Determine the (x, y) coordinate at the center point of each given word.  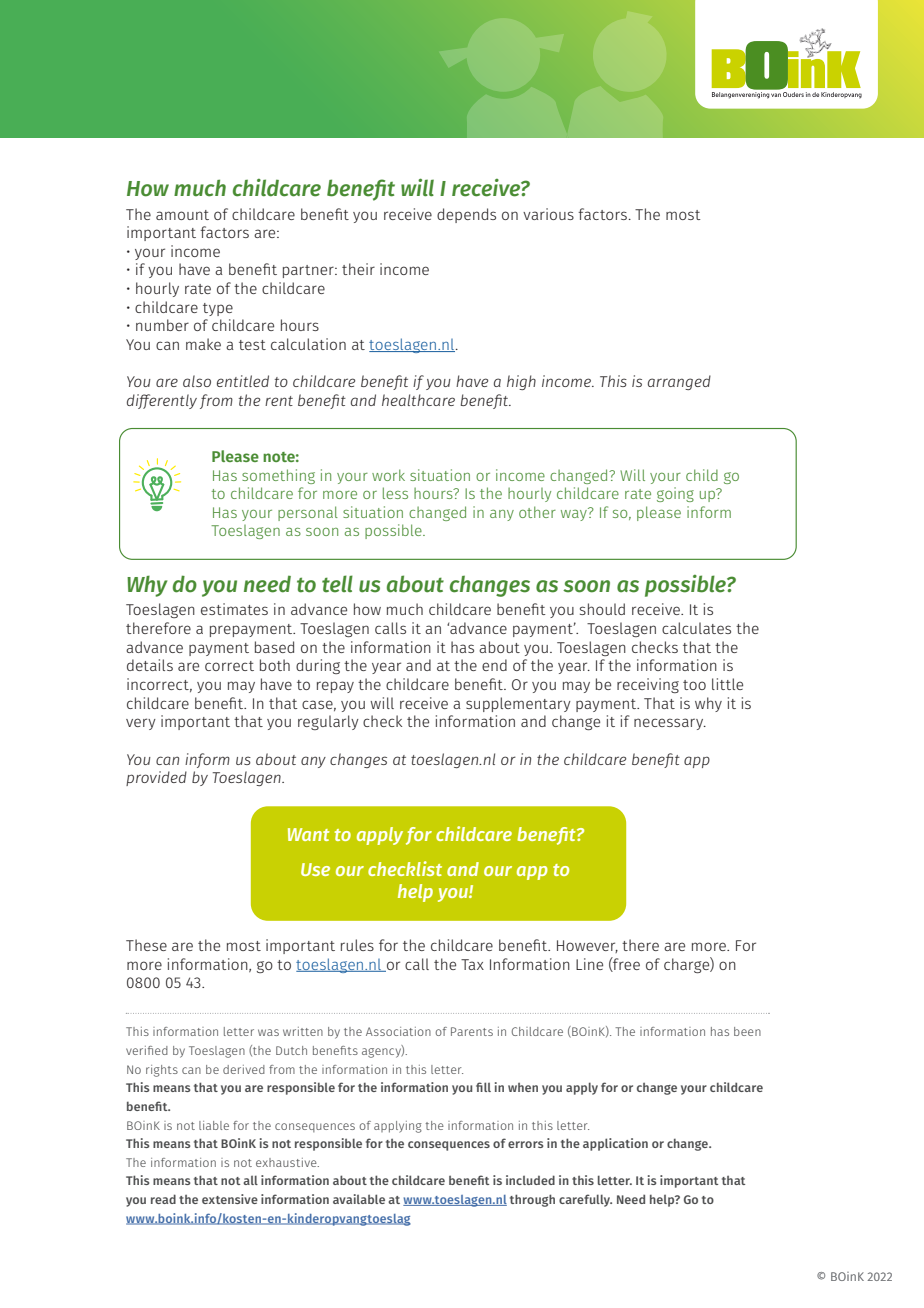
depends (466, 215)
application (615, 1144)
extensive (230, 1199)
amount (182, 215)
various (548, 214)
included (530, 1180)
